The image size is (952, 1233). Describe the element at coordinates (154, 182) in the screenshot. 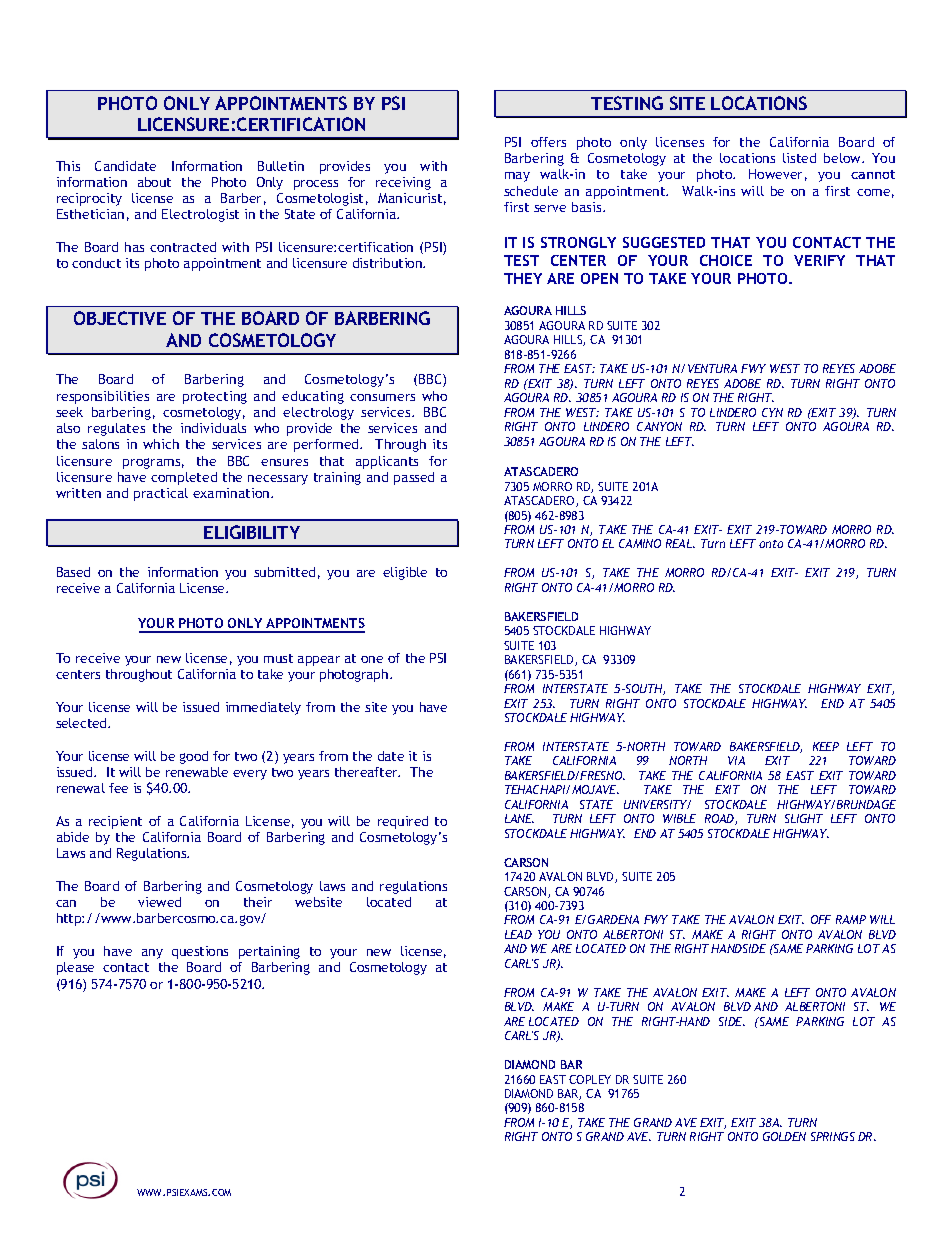

I see `about` at that location.
